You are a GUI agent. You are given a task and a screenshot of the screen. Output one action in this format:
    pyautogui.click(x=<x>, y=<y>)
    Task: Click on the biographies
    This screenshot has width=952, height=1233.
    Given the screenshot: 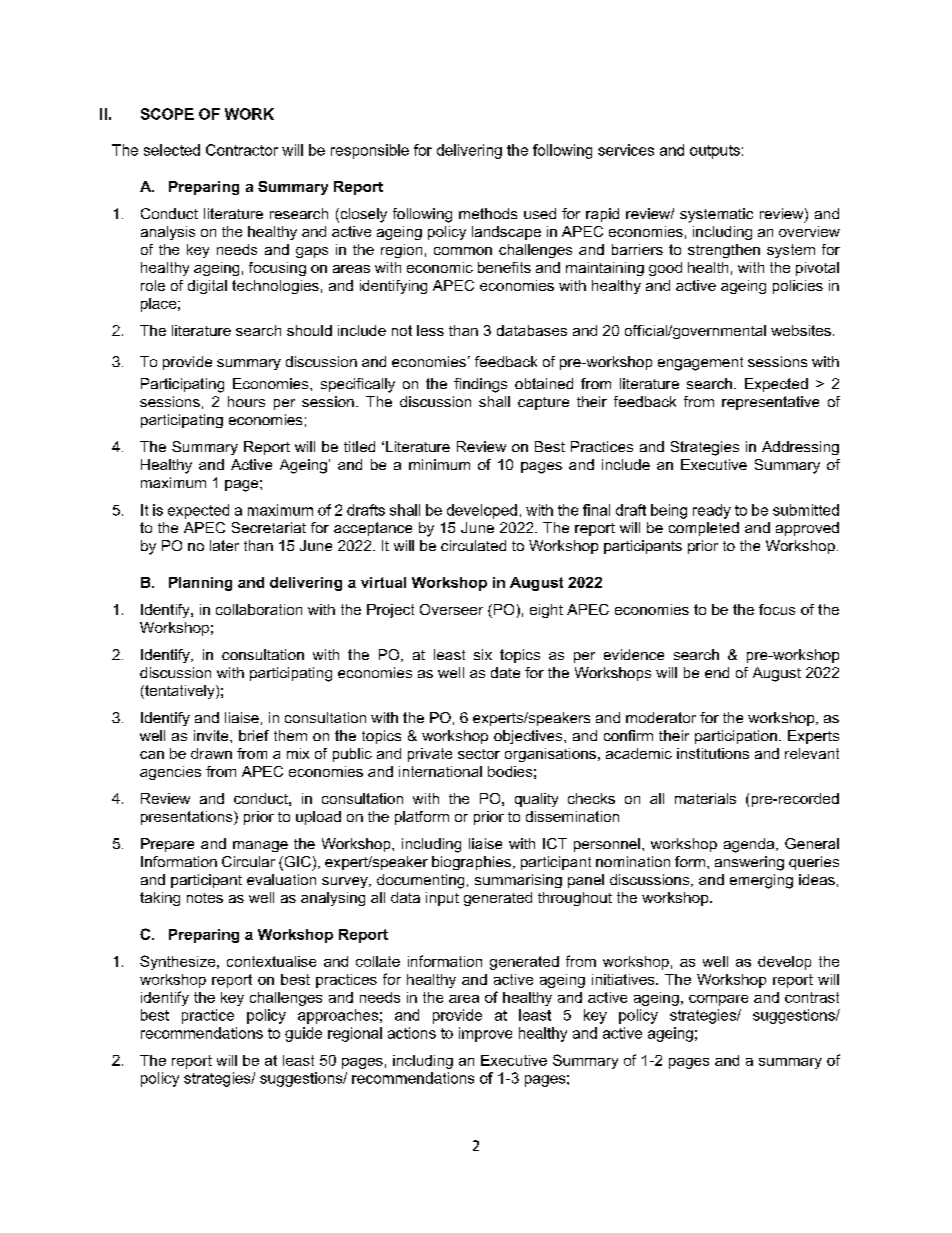 What is the action you would take?
    pyautogui.click(x=471, y=863)
